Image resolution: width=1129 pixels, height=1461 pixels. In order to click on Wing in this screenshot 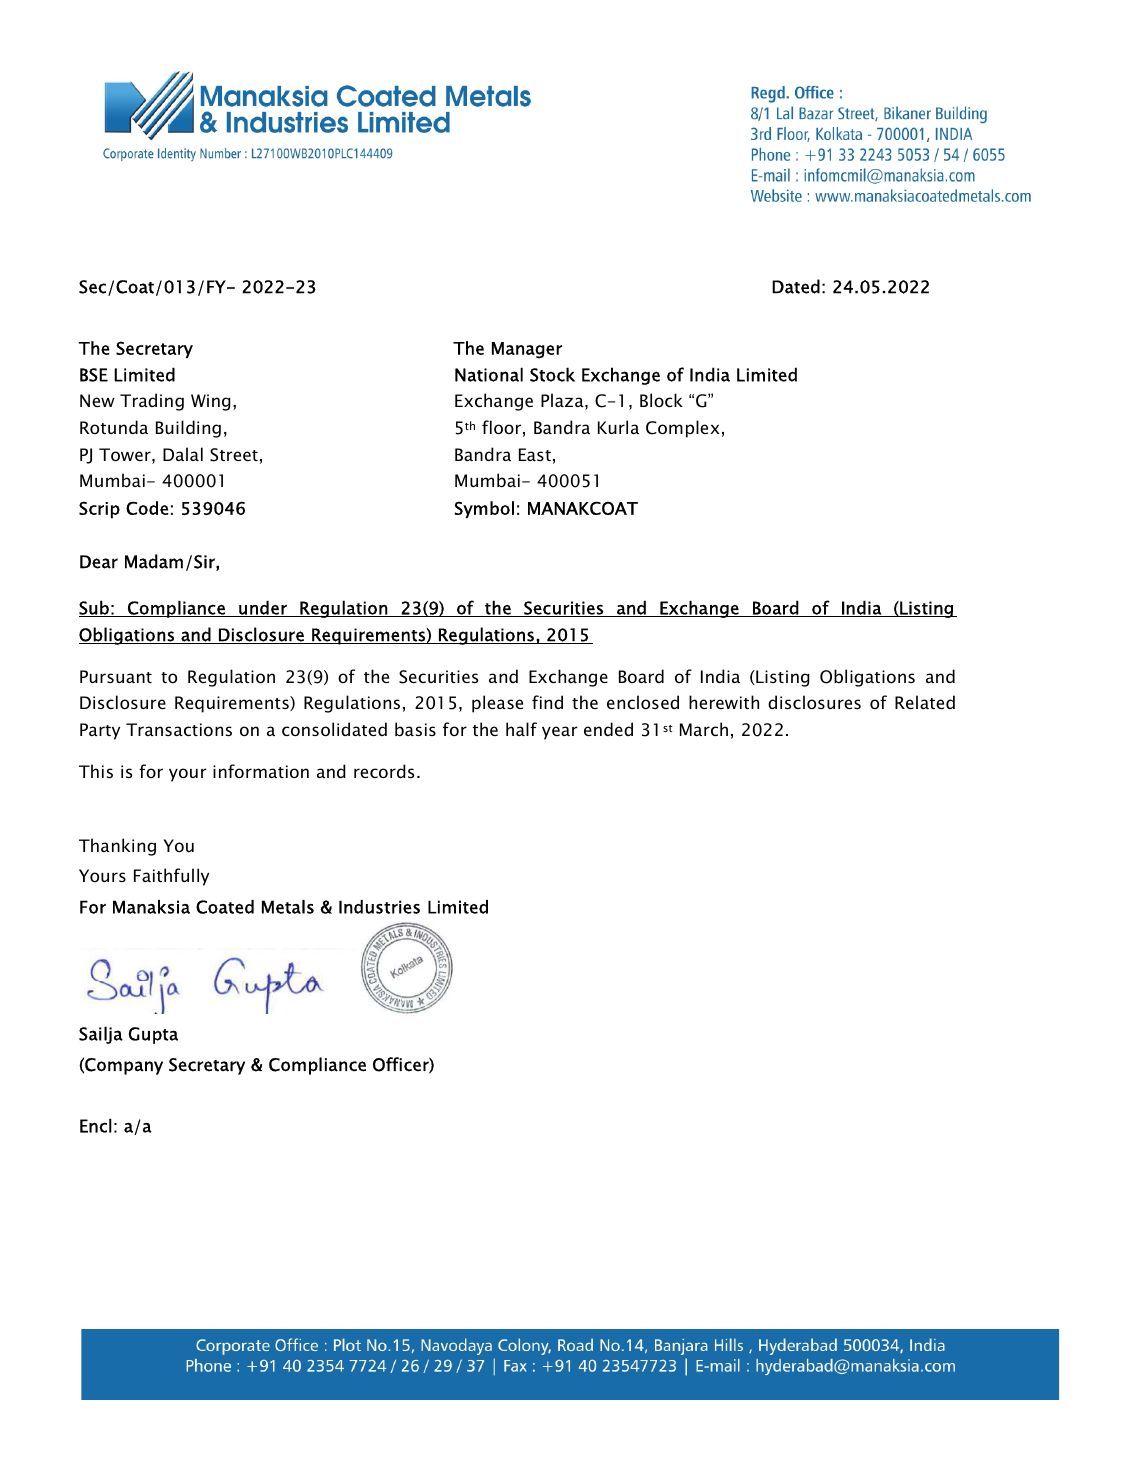, I will do `click(211, 402)`.
